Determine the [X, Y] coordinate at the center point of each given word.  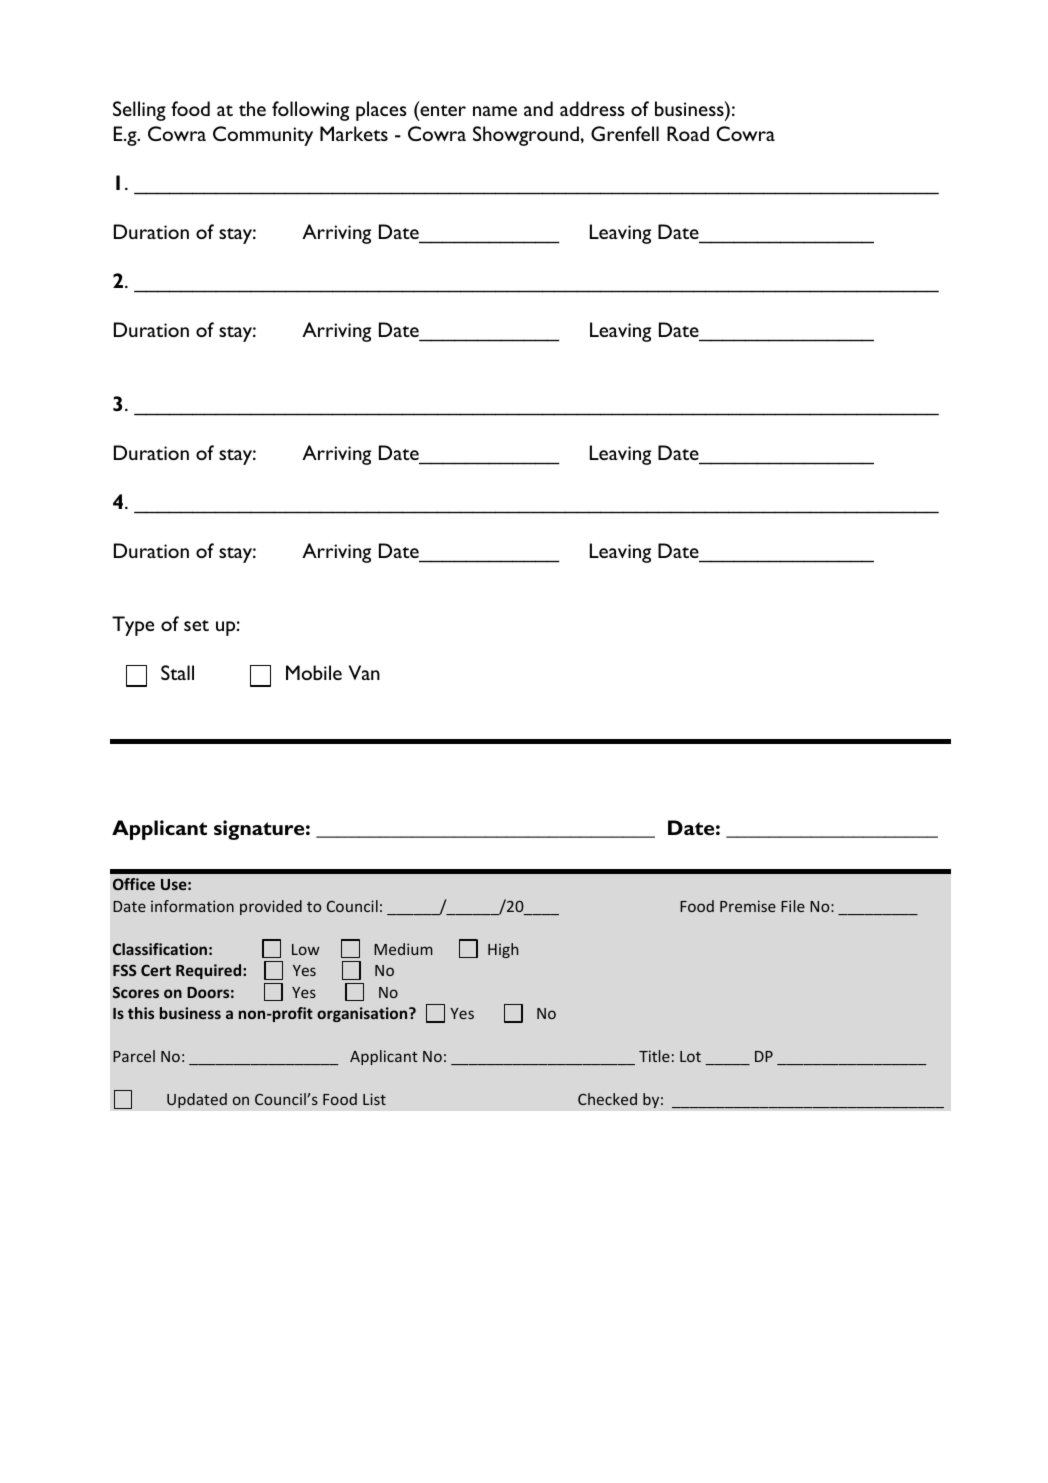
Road [688, 133]
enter [442, 111]
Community [263, 136]
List [374, 1099]
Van [364, 672]
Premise [748, 906]
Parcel [134, 1056]
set [196, 625]
